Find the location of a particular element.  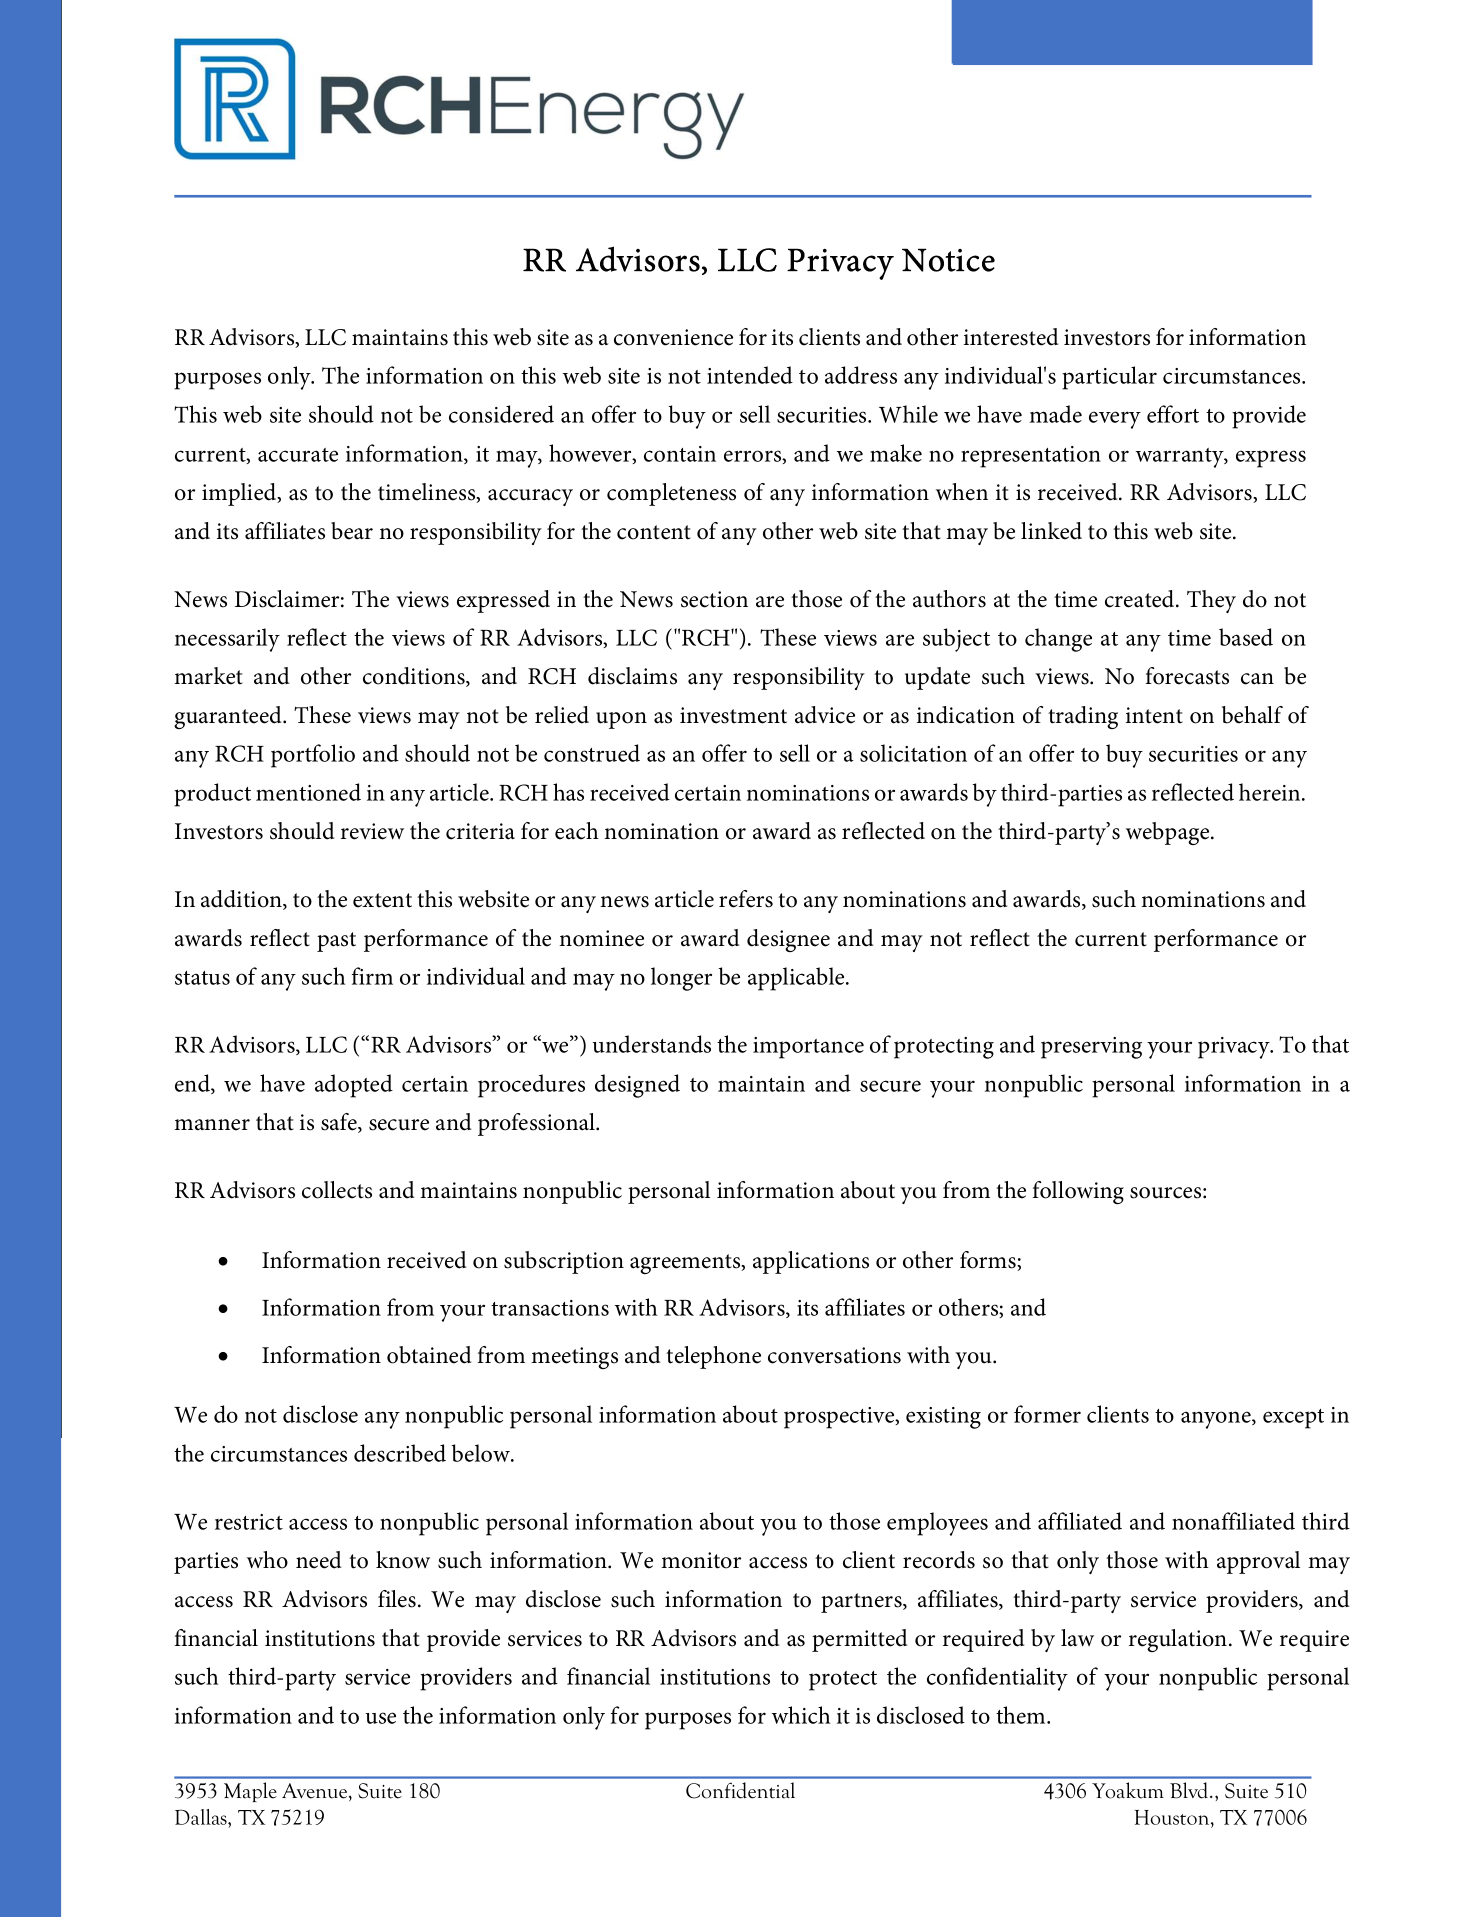

Avenue is located at coordinates (316, 1792).
